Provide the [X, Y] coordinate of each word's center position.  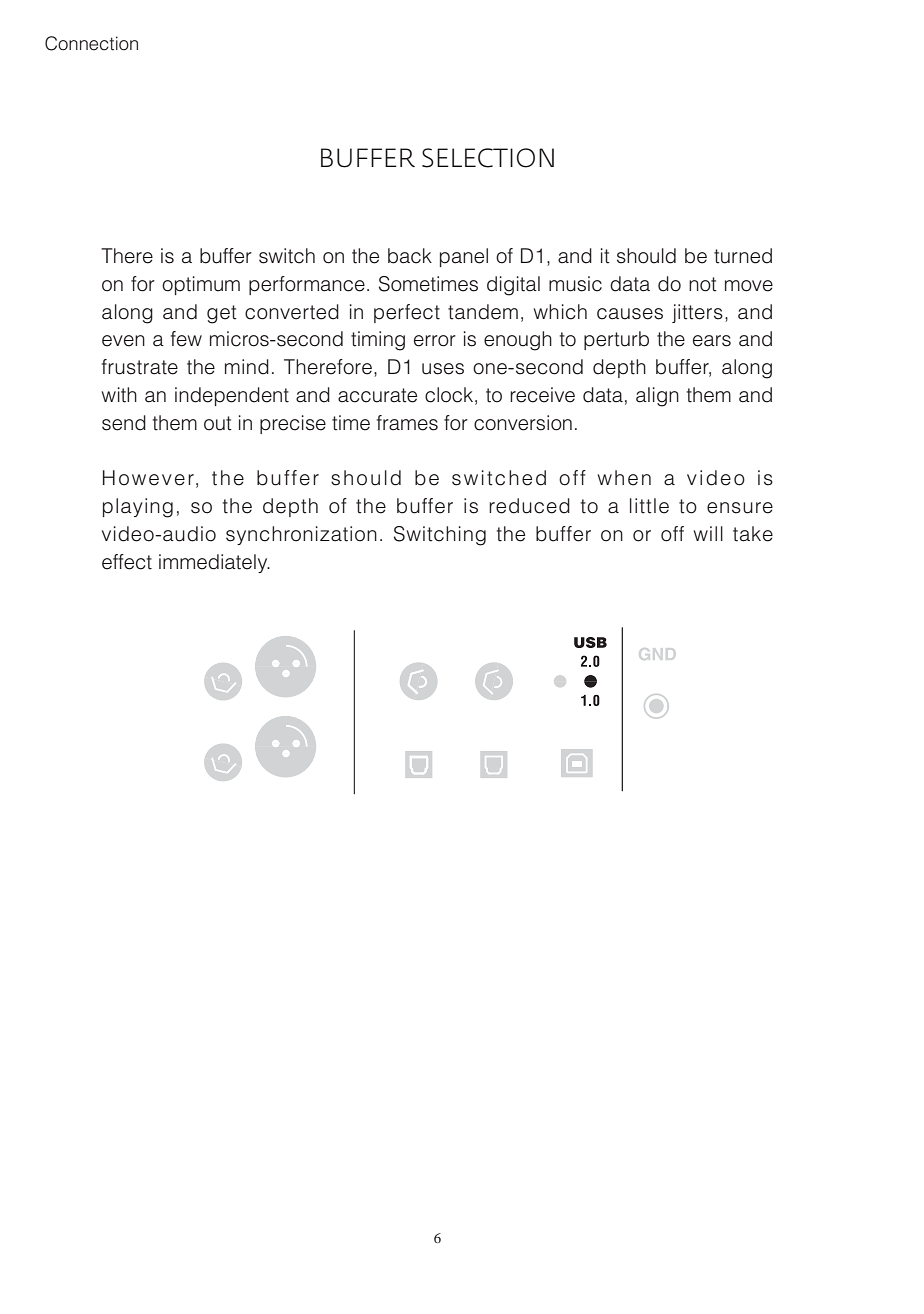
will [708, 533]
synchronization [301, 535]
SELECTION [488, 158]
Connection [91, 43]
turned [743, 256]
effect [127, 562]
